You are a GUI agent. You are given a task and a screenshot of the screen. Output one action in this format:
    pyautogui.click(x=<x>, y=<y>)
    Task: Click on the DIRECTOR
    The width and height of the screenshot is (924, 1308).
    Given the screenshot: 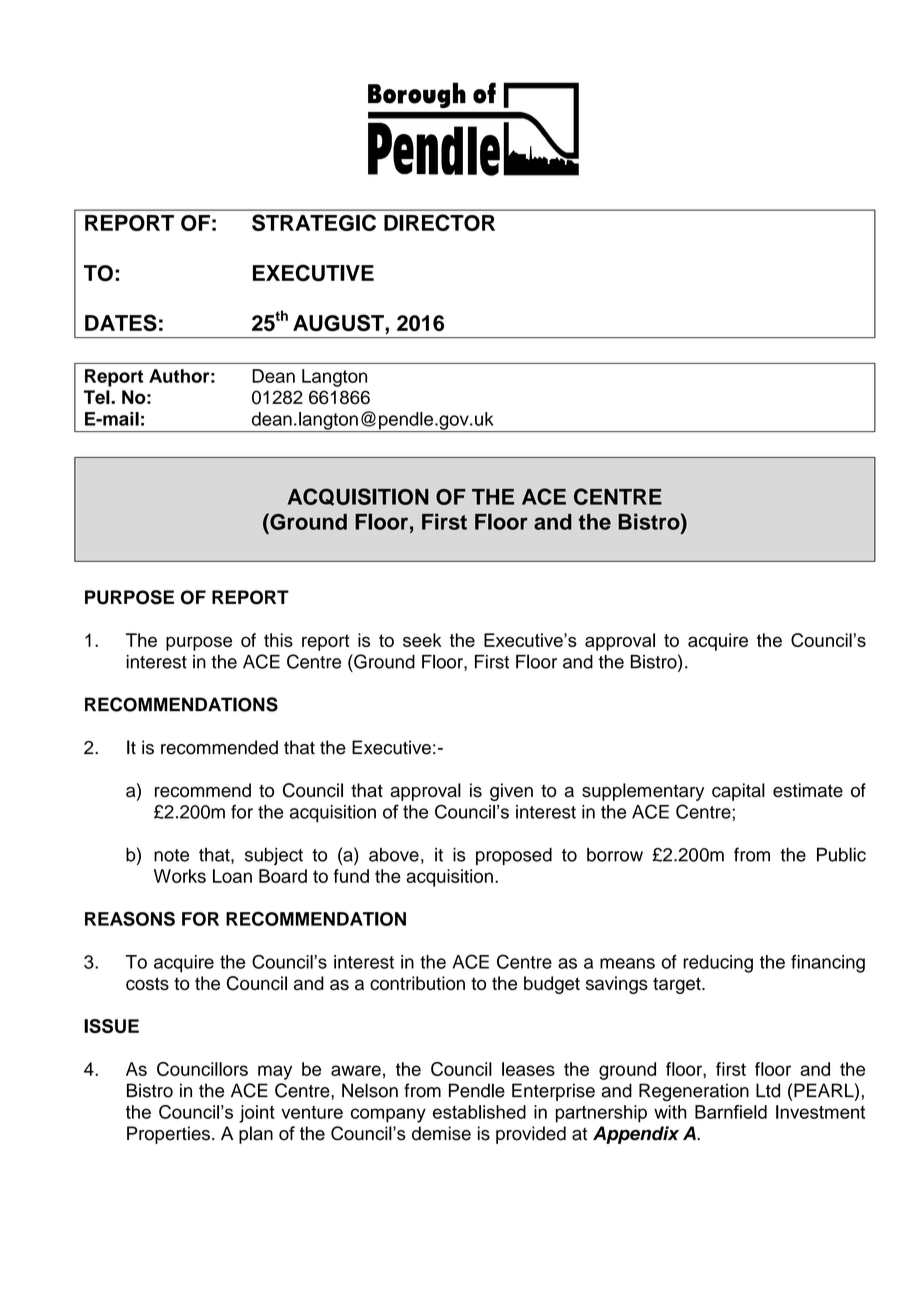 What is the action you would take?
    pyautogui.click(x=439, y=222)
